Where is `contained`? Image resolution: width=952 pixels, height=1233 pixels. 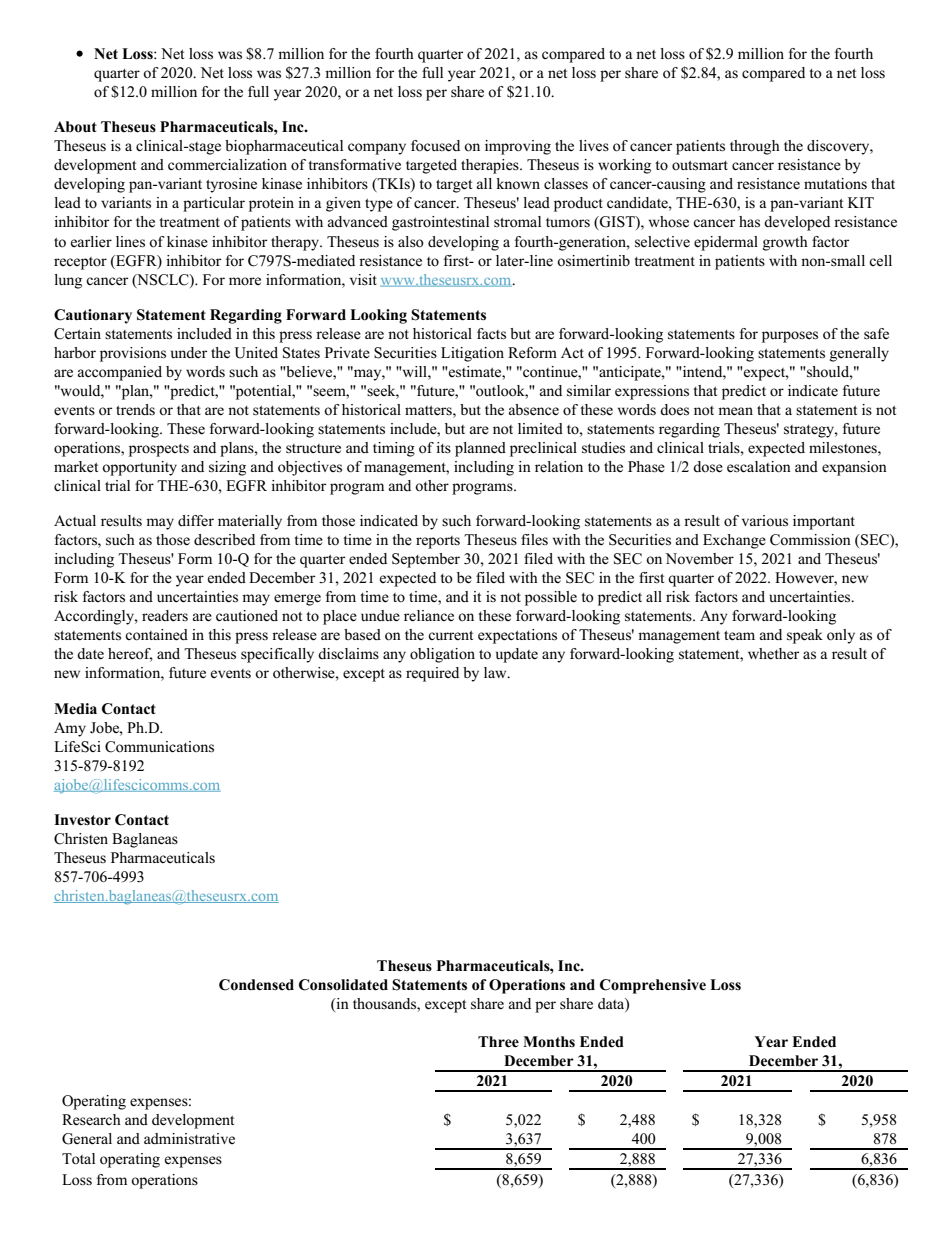 contained is located at coordinates (156, 635).
